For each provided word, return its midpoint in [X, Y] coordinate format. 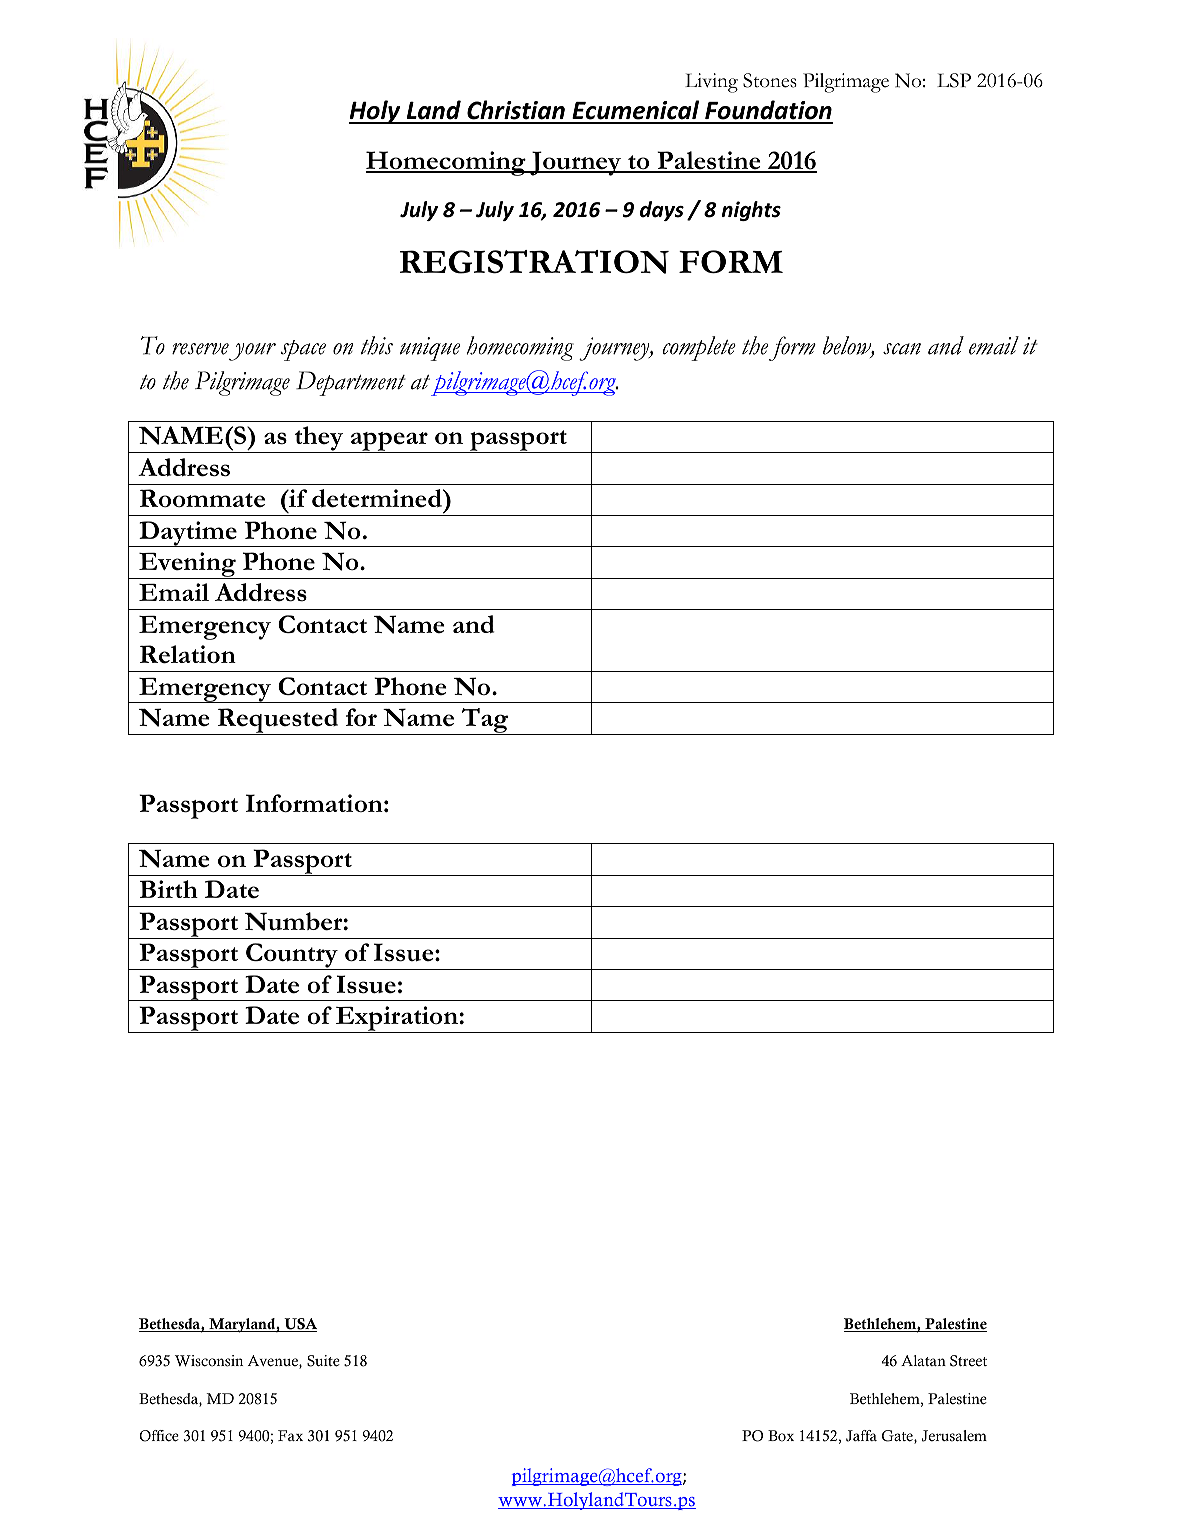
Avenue [274, 1362]
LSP [954, 80]
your [252, 352]
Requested [278, 721]
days [662, 211]
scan [902, 349]
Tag [484, 721]
